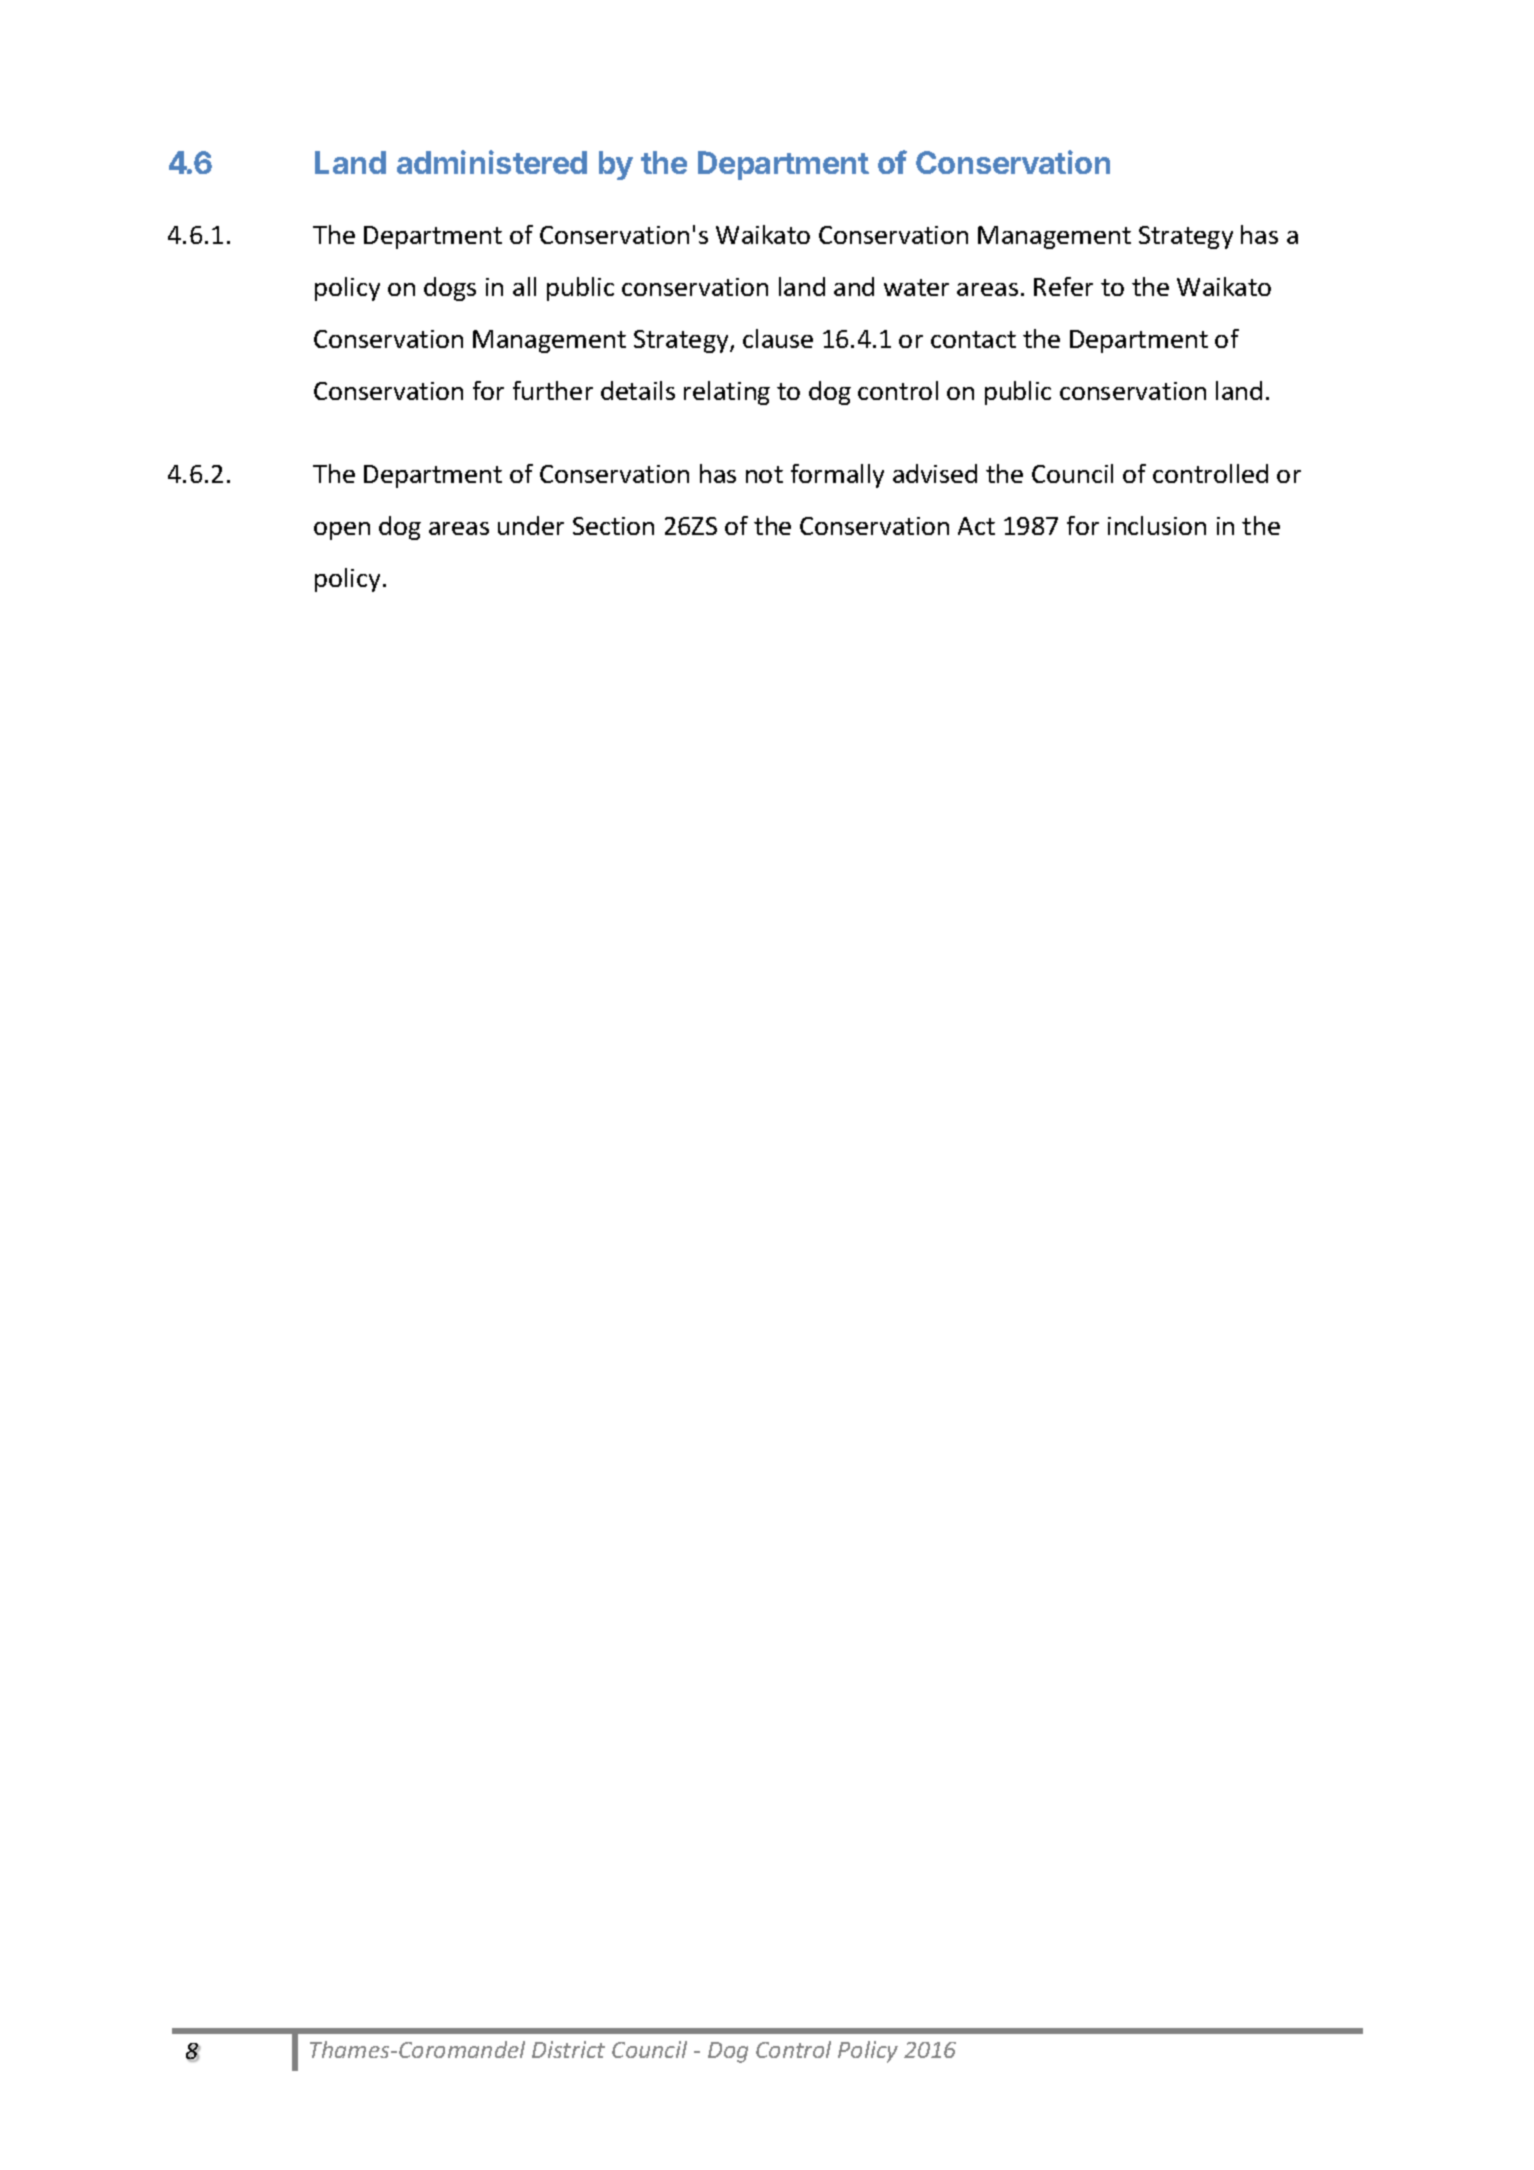 The width and height of the image is (1534, 2170). Describe the element at coordinates (1157, 525) in the image. I see `inclusion` at that location.
